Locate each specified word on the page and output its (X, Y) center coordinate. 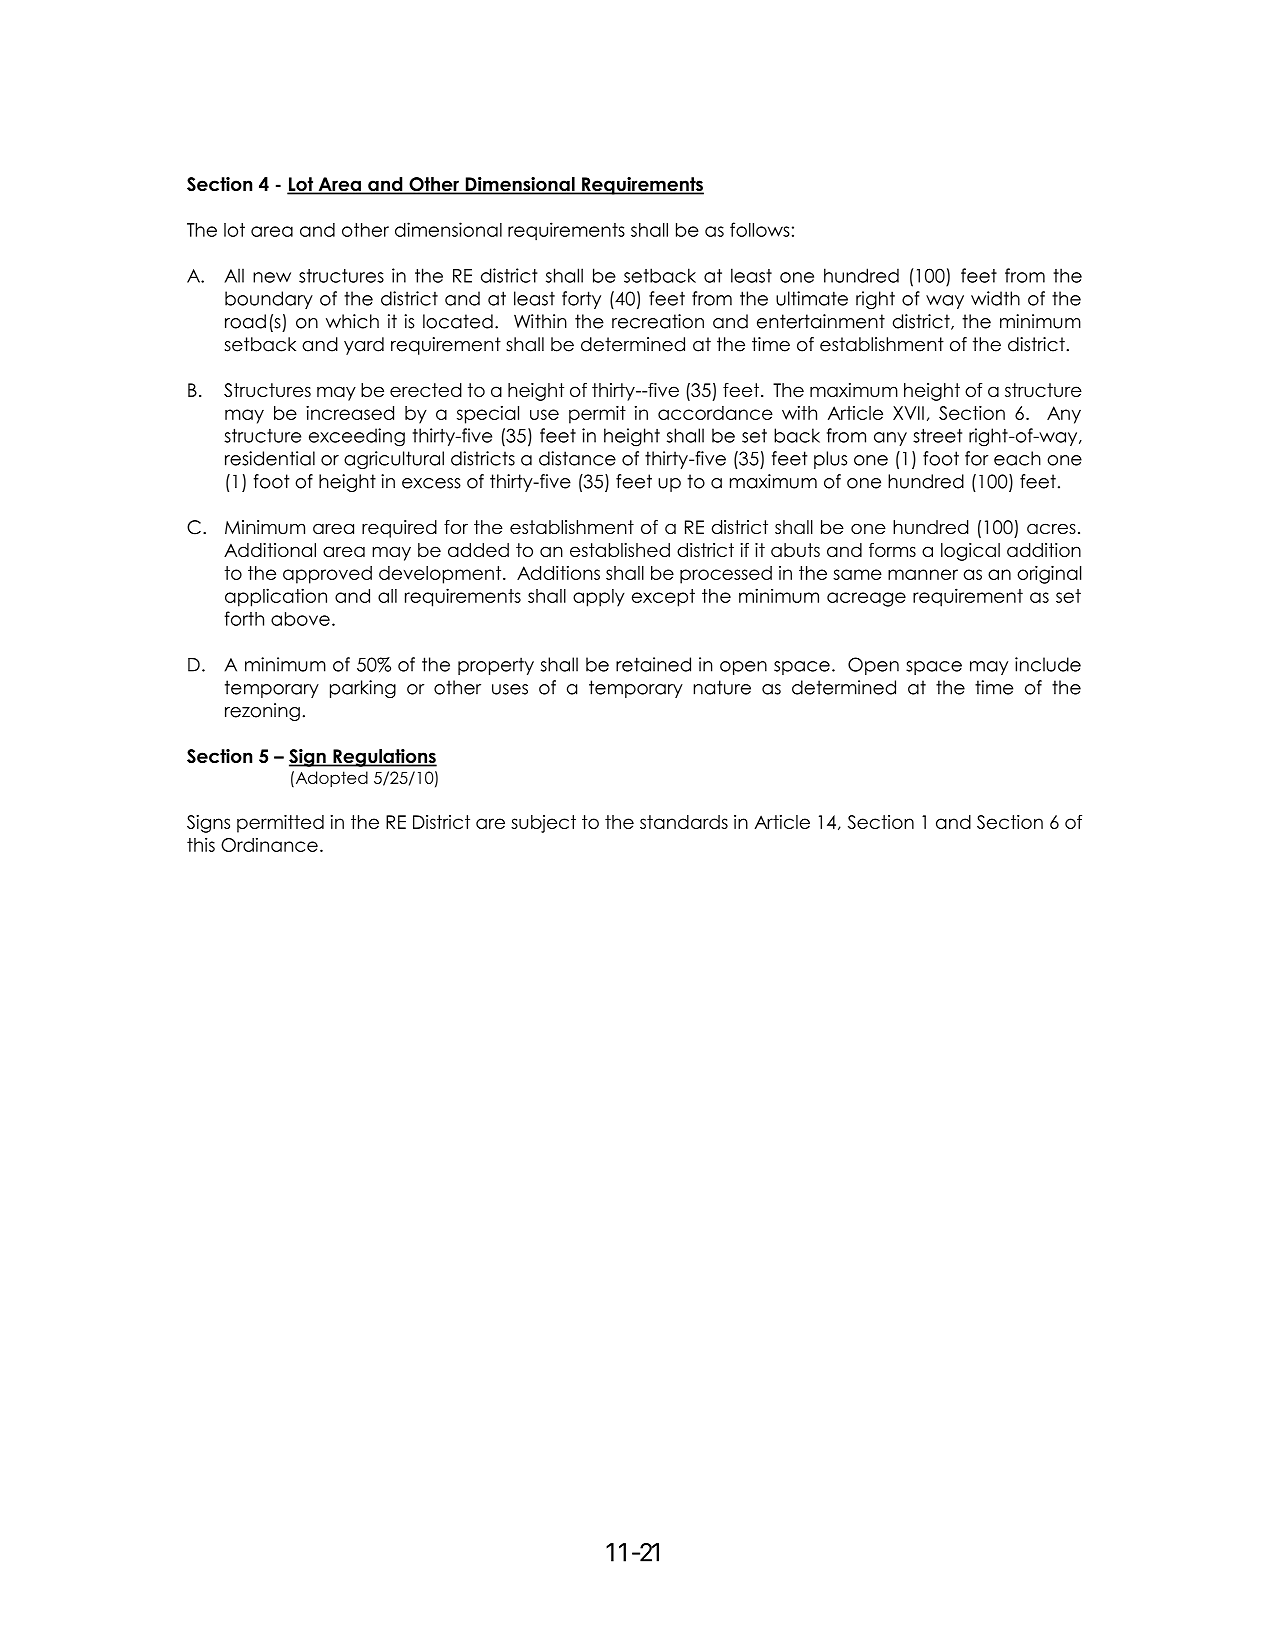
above (300, 619)
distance (577, 458)
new (272, 277)
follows (760, 229)
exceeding (357, 437)
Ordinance (269, 844)
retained (653, 664)
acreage (866, 599)
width (995, 298)
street (937, 435)
